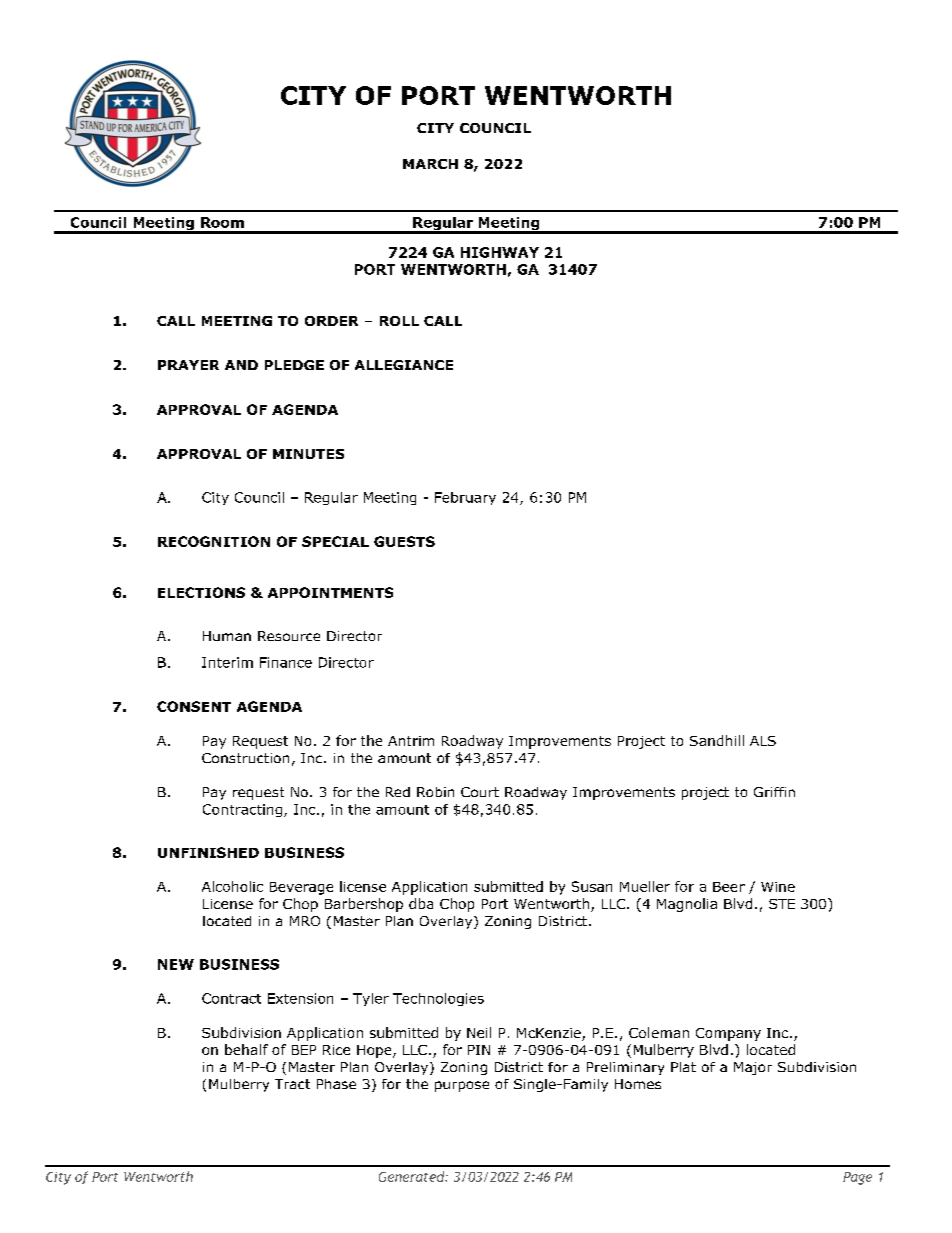 Image resolution: width=952 pixels, height=1233 pixels. What do you see at coordinates (208, 852) in the page?
I see `UNFINISHED` at bounding box center [208, 852].
